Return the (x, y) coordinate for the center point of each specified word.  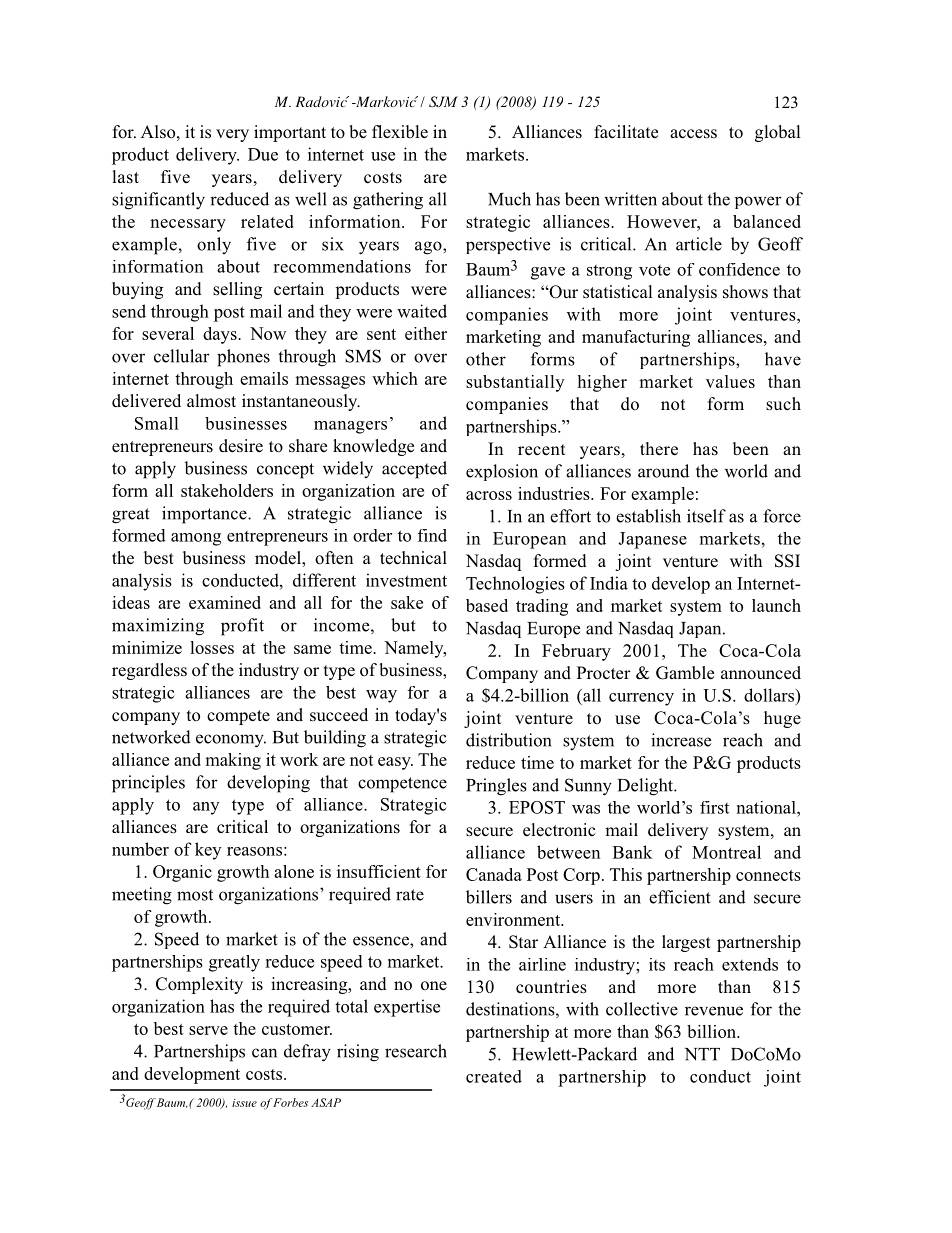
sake (407, 602)
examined (225, 602)
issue (244, 1103)
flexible (400, 132)
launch (776, 605)
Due (263, 154)
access (693, 134)
